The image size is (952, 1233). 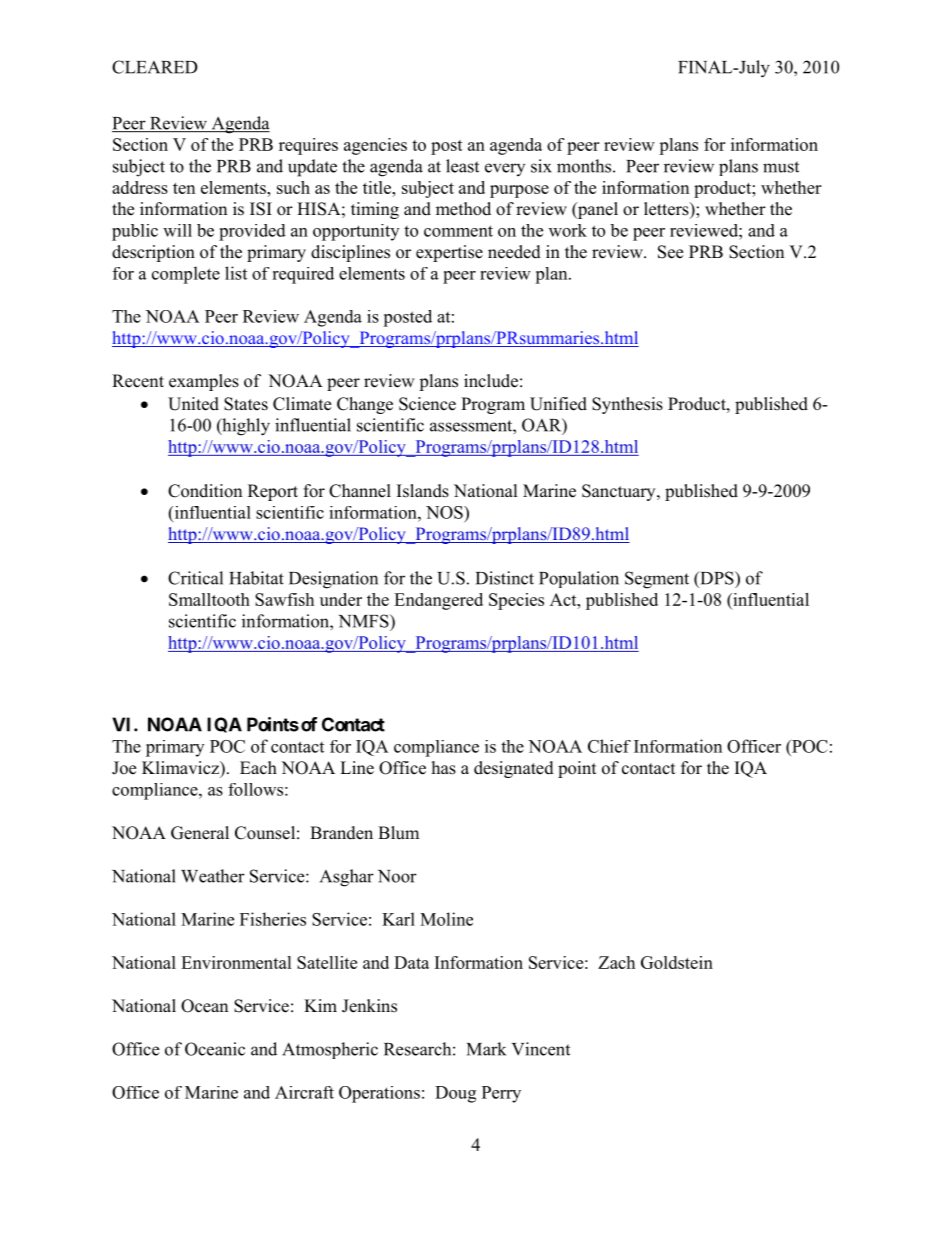 What do you see at coordinates (462, 166) in the screenshot?
I see `least` at bounding box center [462, 166].
